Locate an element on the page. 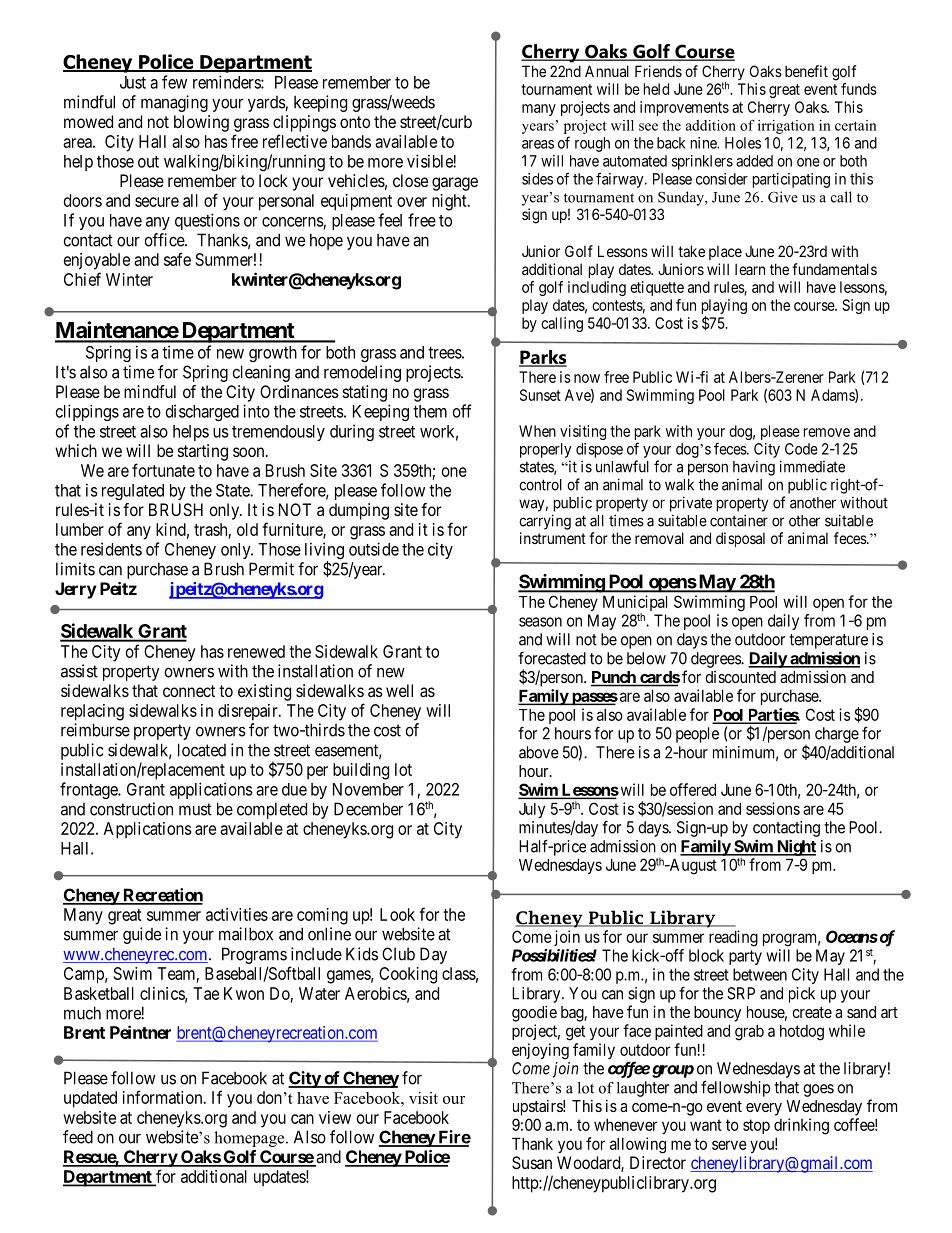 This document has width=952, height=1233. homepage is located at coordinates (250, 1139).
